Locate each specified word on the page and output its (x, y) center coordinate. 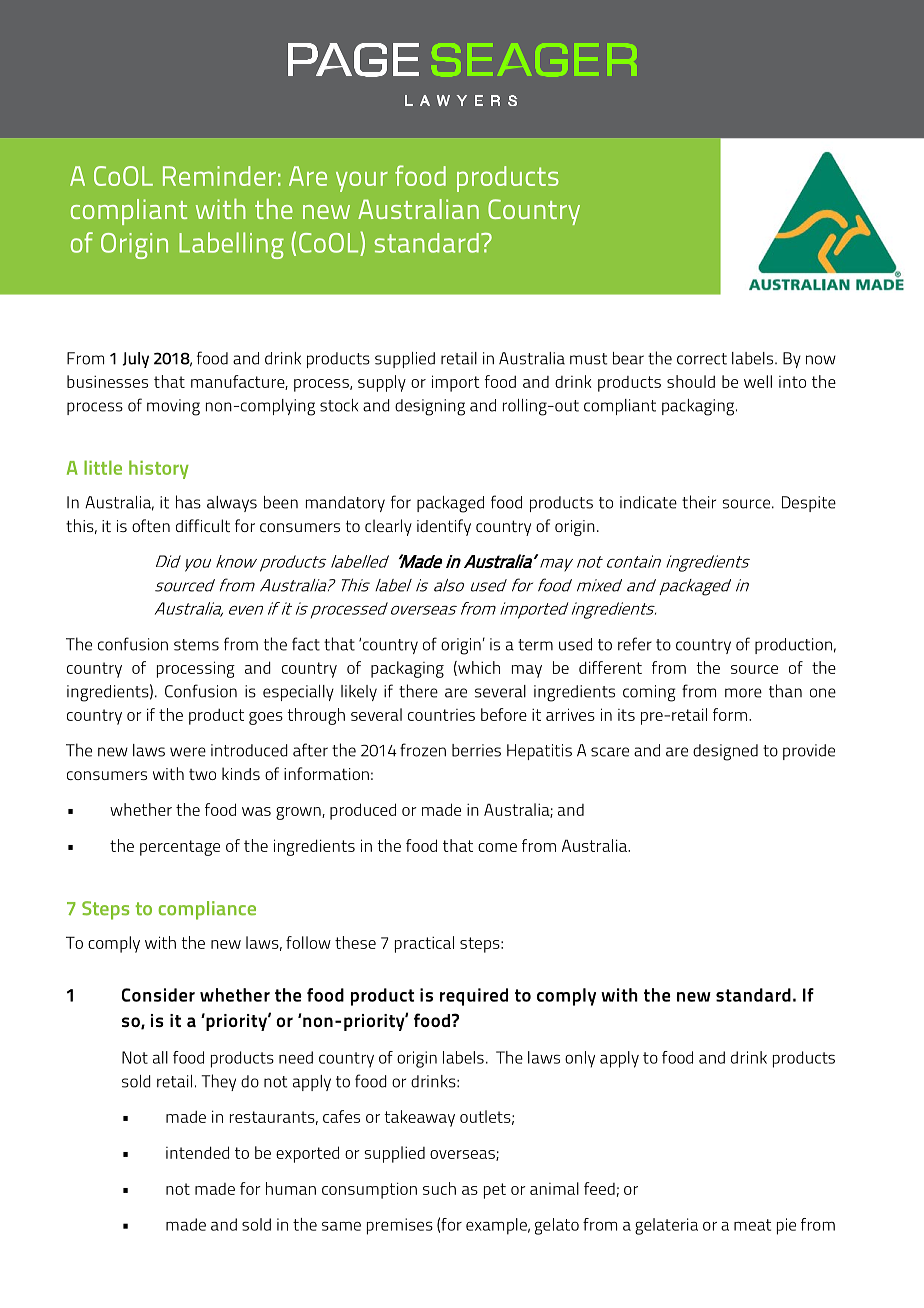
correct (702, 359)
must (588, 359)
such (439, 1188)
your (362, 181)
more (743, 693)
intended (197, 1152)
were (188, 752)
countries (441, 715)
